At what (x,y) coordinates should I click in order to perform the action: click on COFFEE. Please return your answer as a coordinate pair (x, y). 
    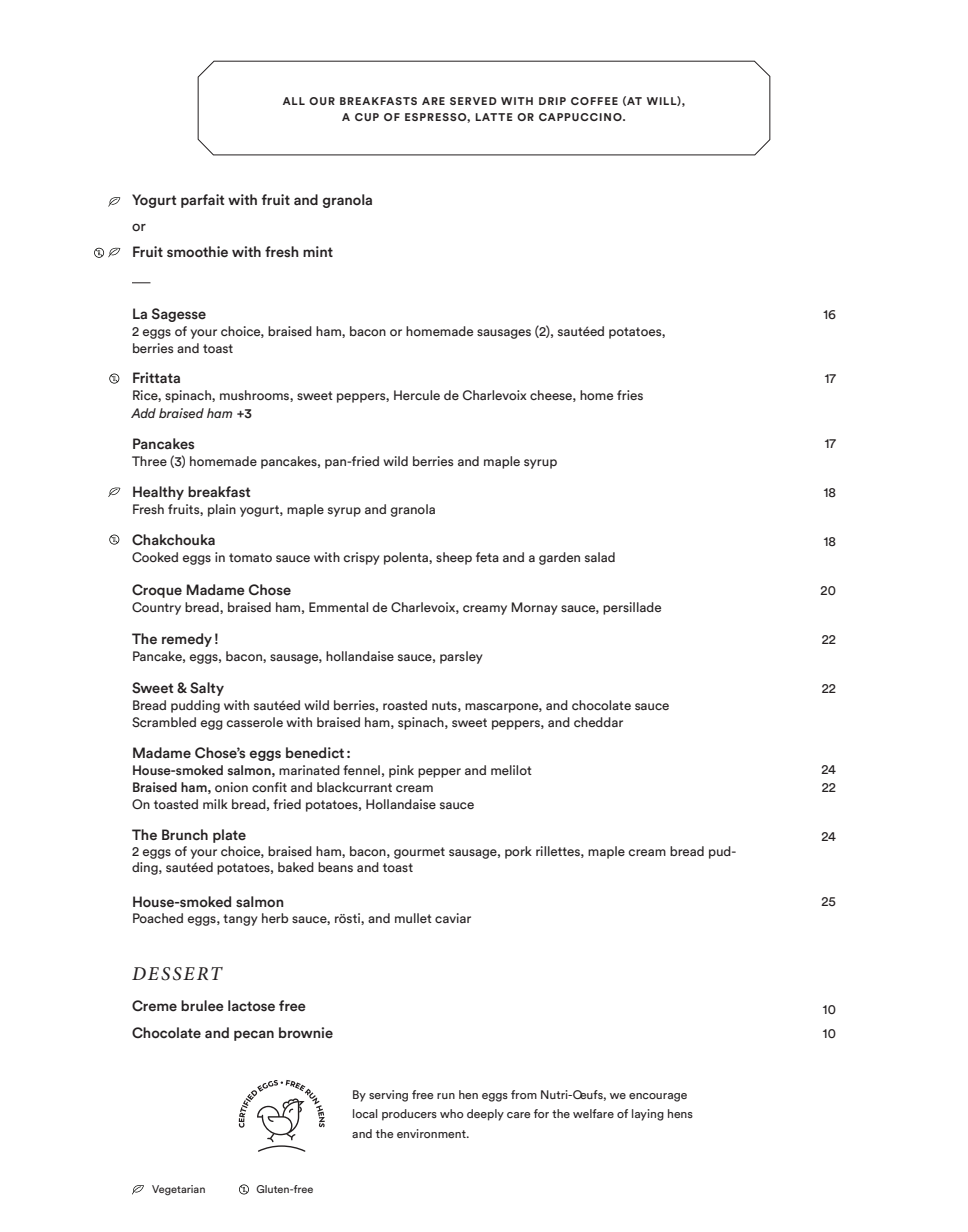
    Looking at the image, I should click on (594, 101).
